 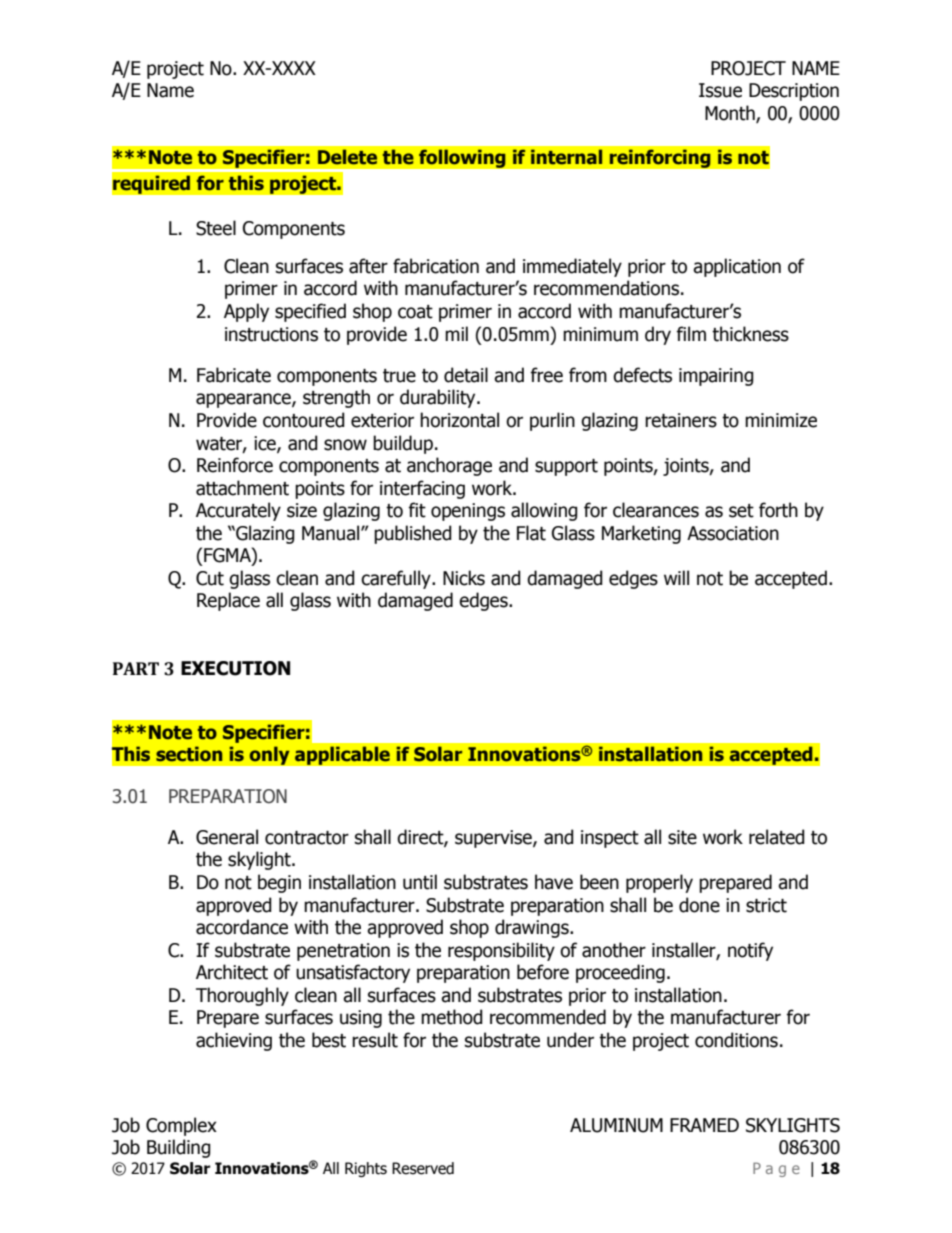 I want to click on until, so click(x=420, y=882).
